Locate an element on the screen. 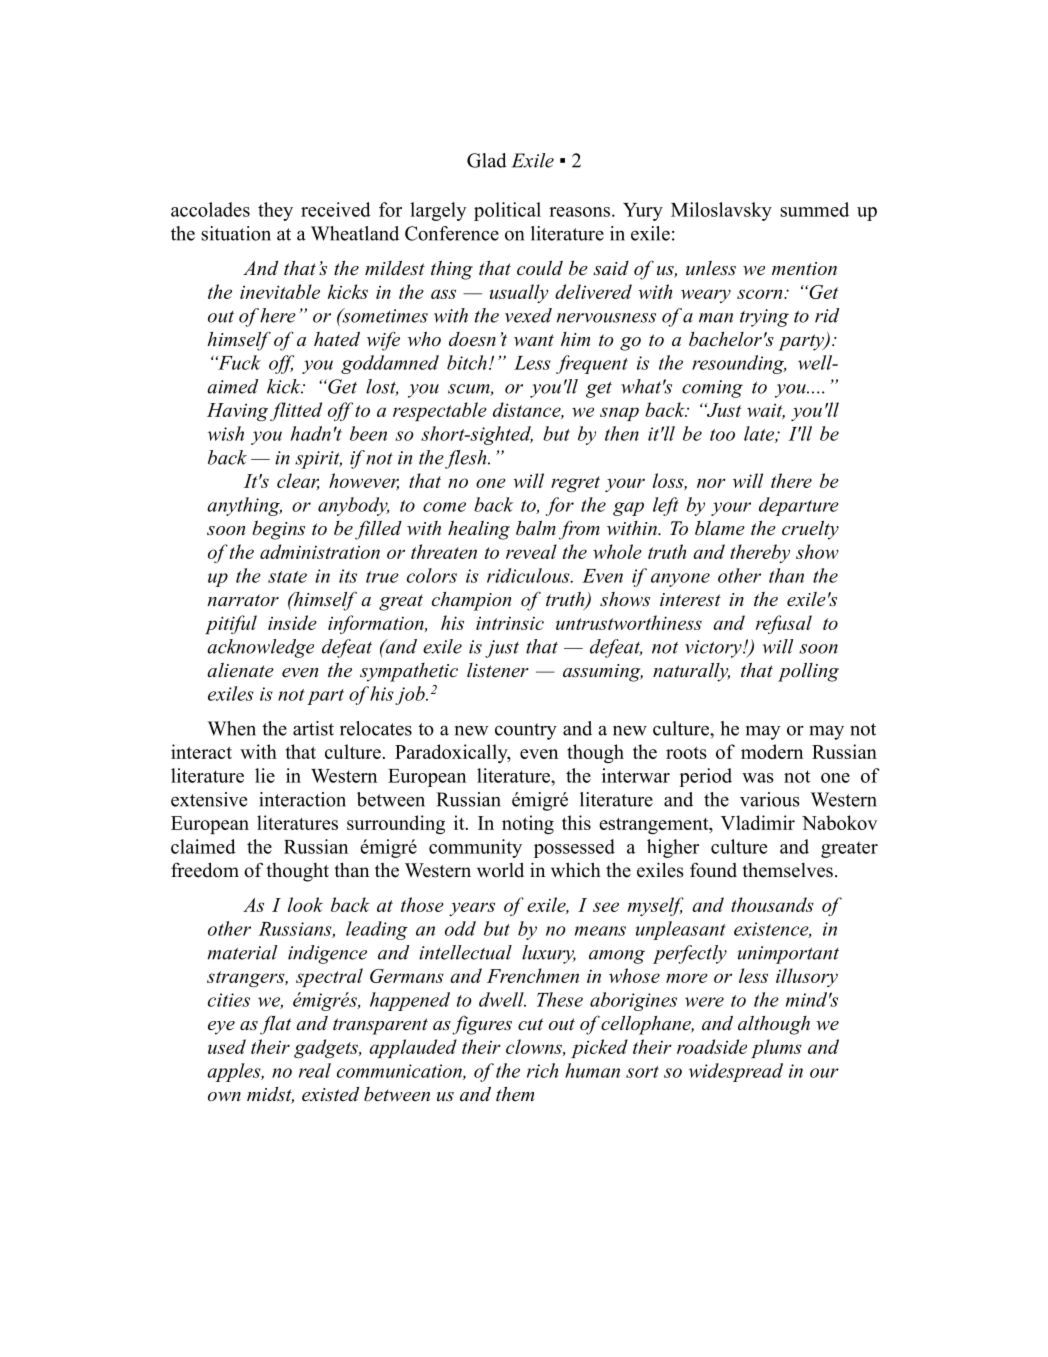  political is located at coordinates (507, 211).
